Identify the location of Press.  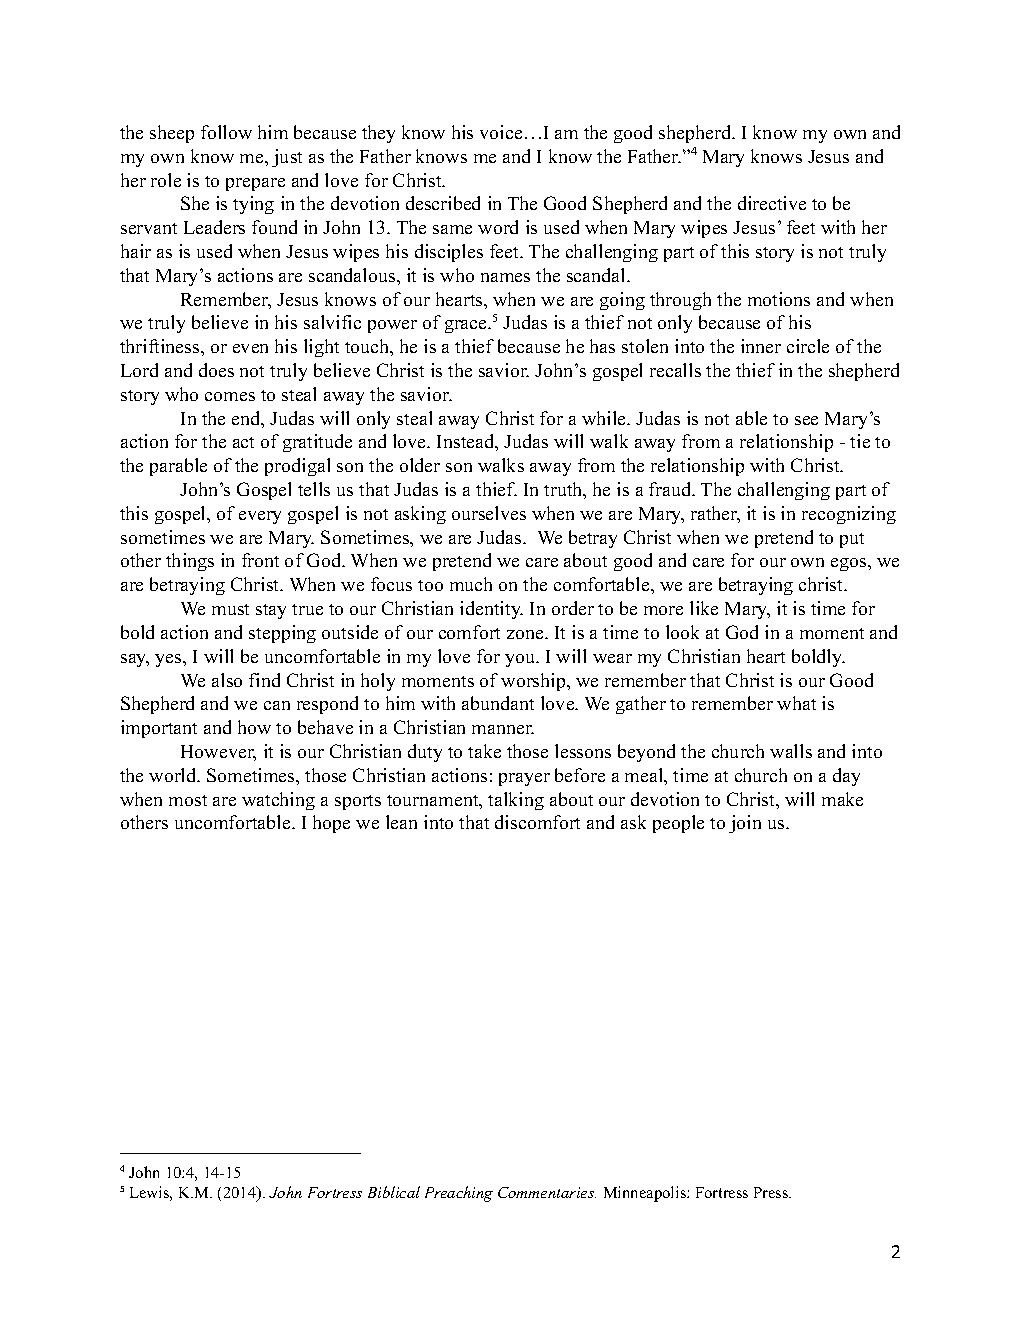
(772, 1192).
